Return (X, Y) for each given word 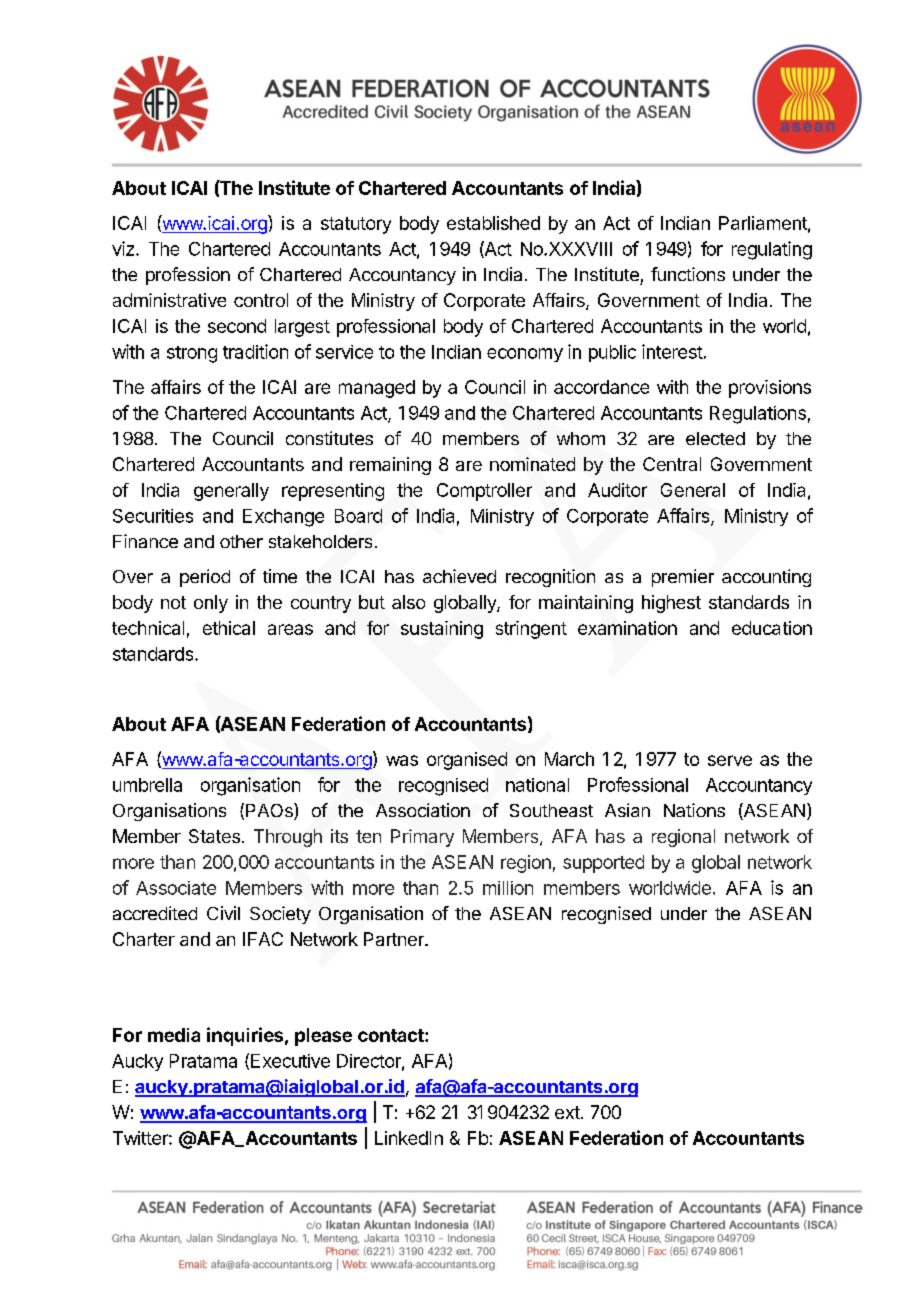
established (493, 223)
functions (688, 274)
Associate (176, 888)
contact (392, 1035)
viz (124, 248)
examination (627, 628)
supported (603, 864)
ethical (229, 628)
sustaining (442, 630)
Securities (153, 516)
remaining (390, 466)
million (508, 888)
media (174, 1035)
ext (567, 1112)
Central (672, 464)
